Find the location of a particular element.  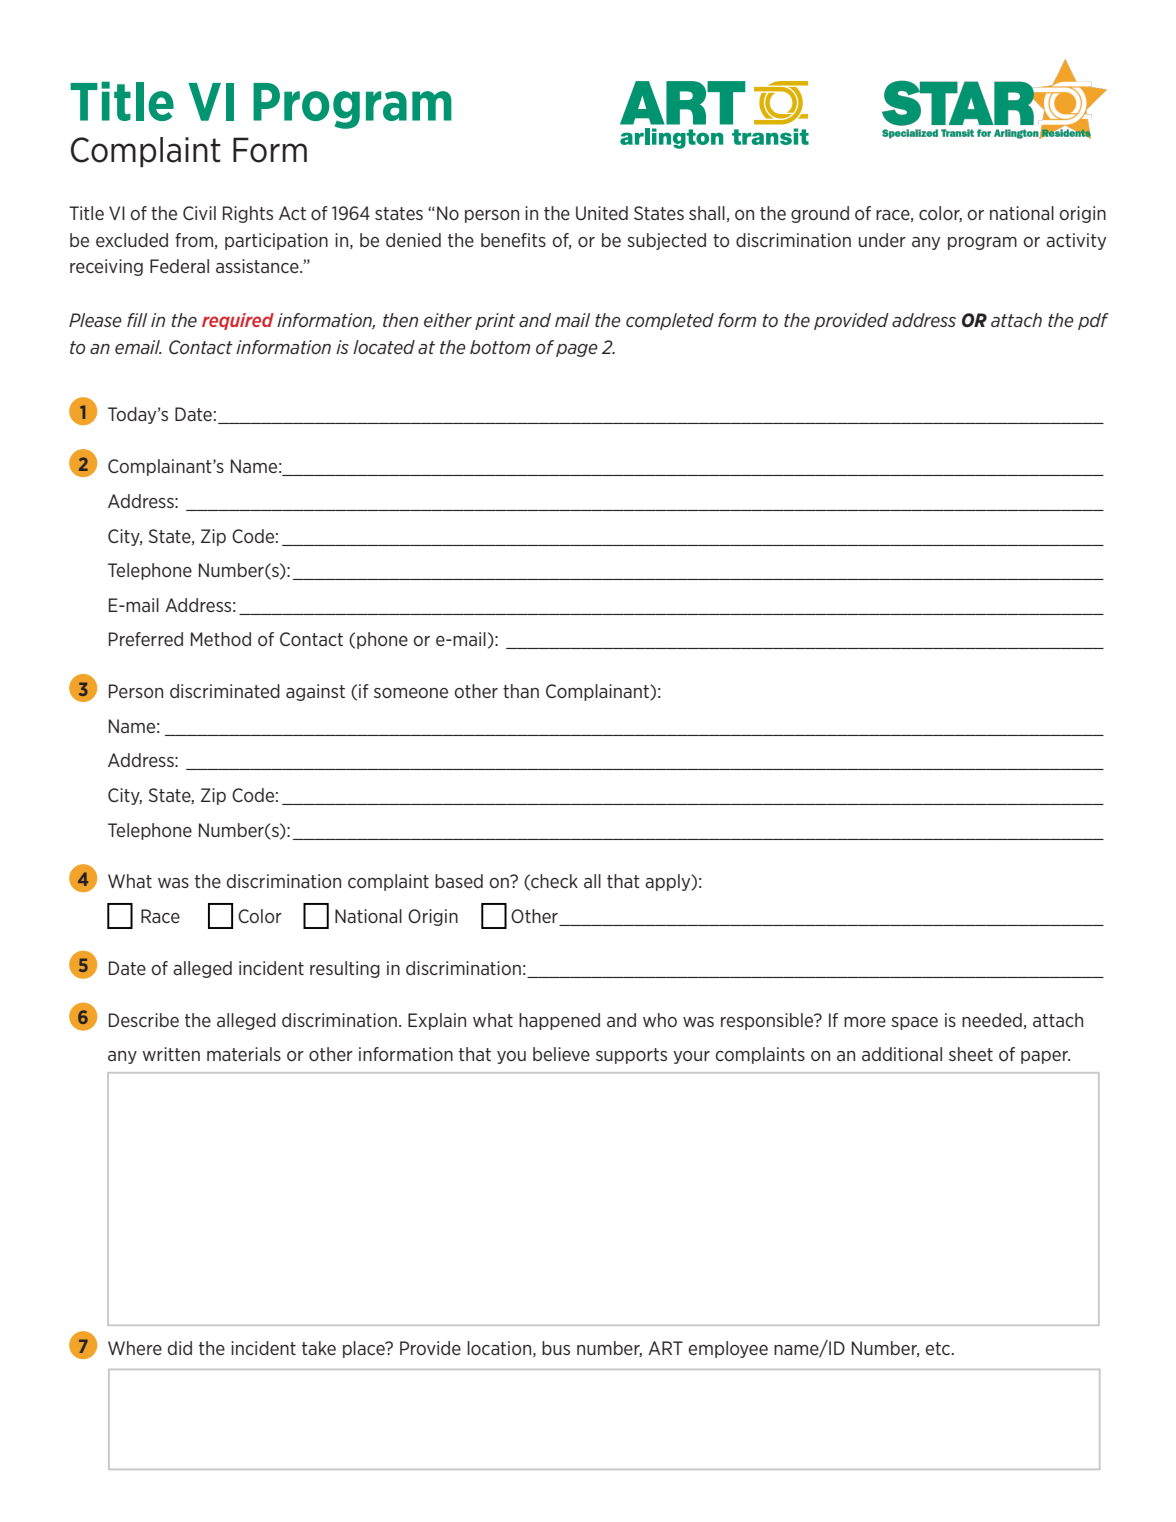

from is located at coordinates (194, 240).
